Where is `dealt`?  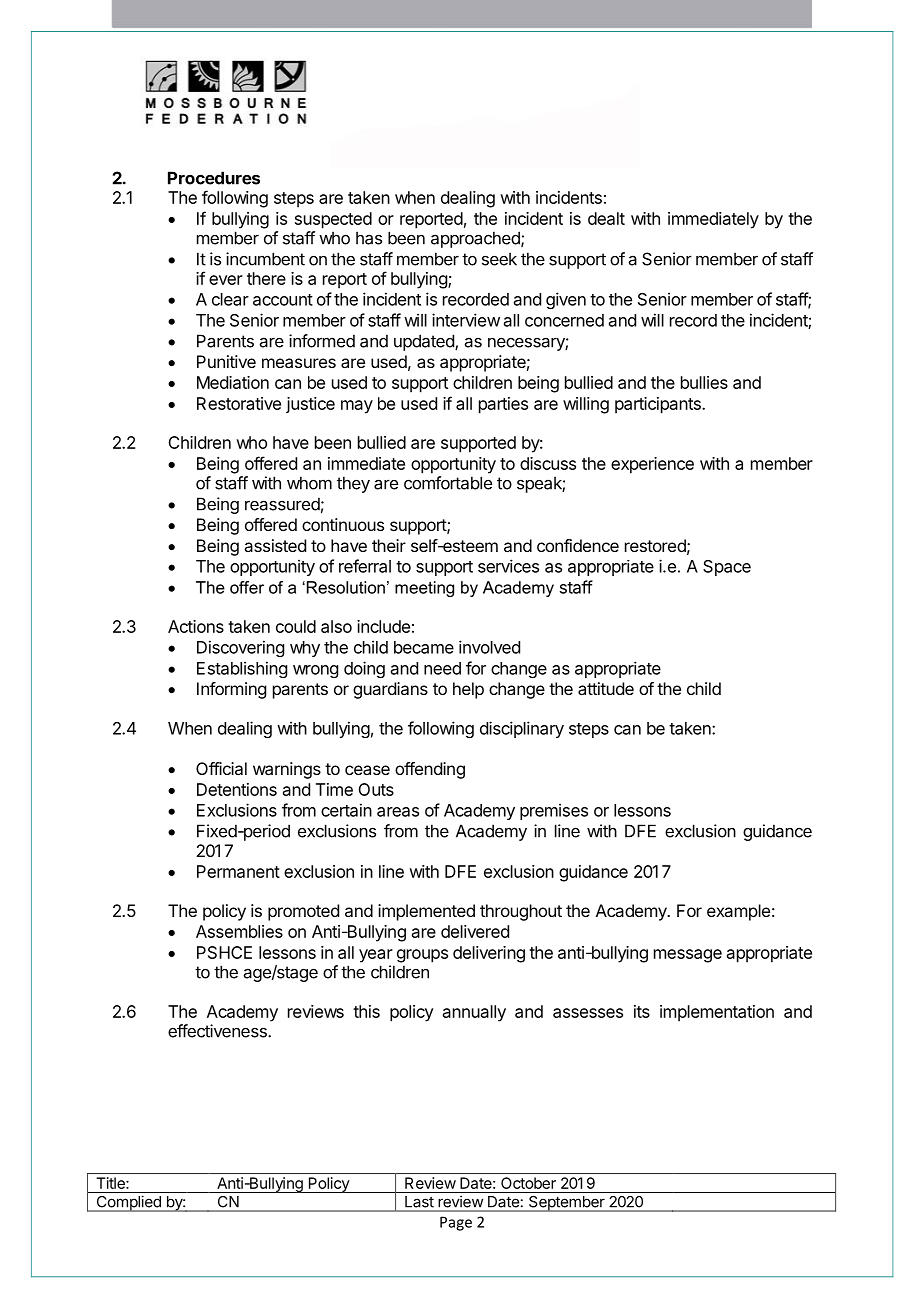 dealt is located at coordinates (606, 218).
